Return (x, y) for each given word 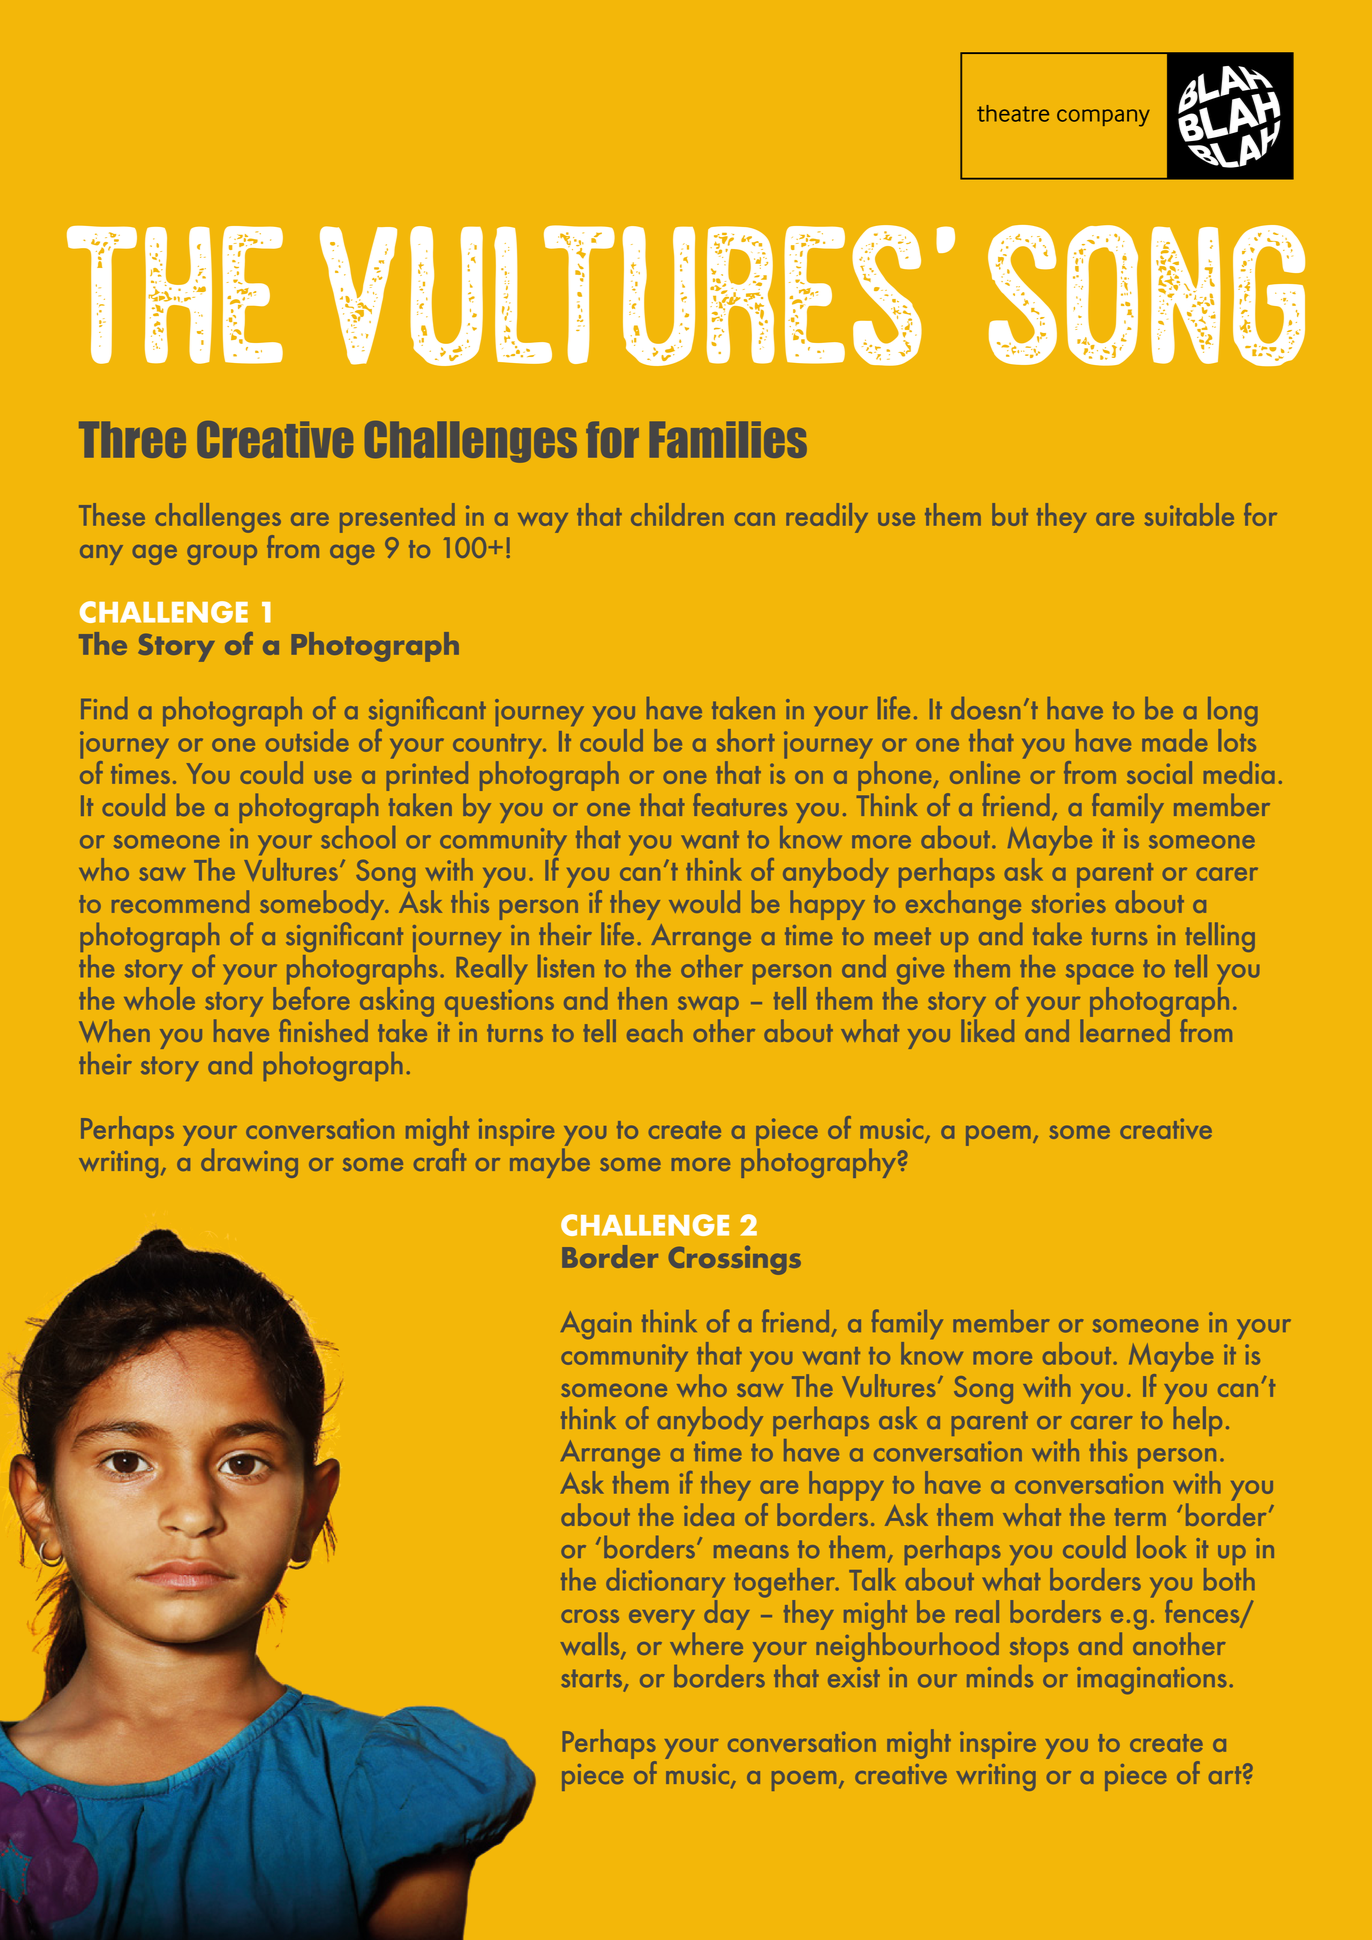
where (706, 1642)
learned (1125, 1029)
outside (307, 740)
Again (596, 1325)
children (677, 514)
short (746, 740)
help (1197, 1421)
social (1159, 772)
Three (132, 439)
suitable (1189, 514)
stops (1039, 1649)
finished (323, 1030)
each (654, 1030)
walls (591, 1645)
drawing (249, 1163)
